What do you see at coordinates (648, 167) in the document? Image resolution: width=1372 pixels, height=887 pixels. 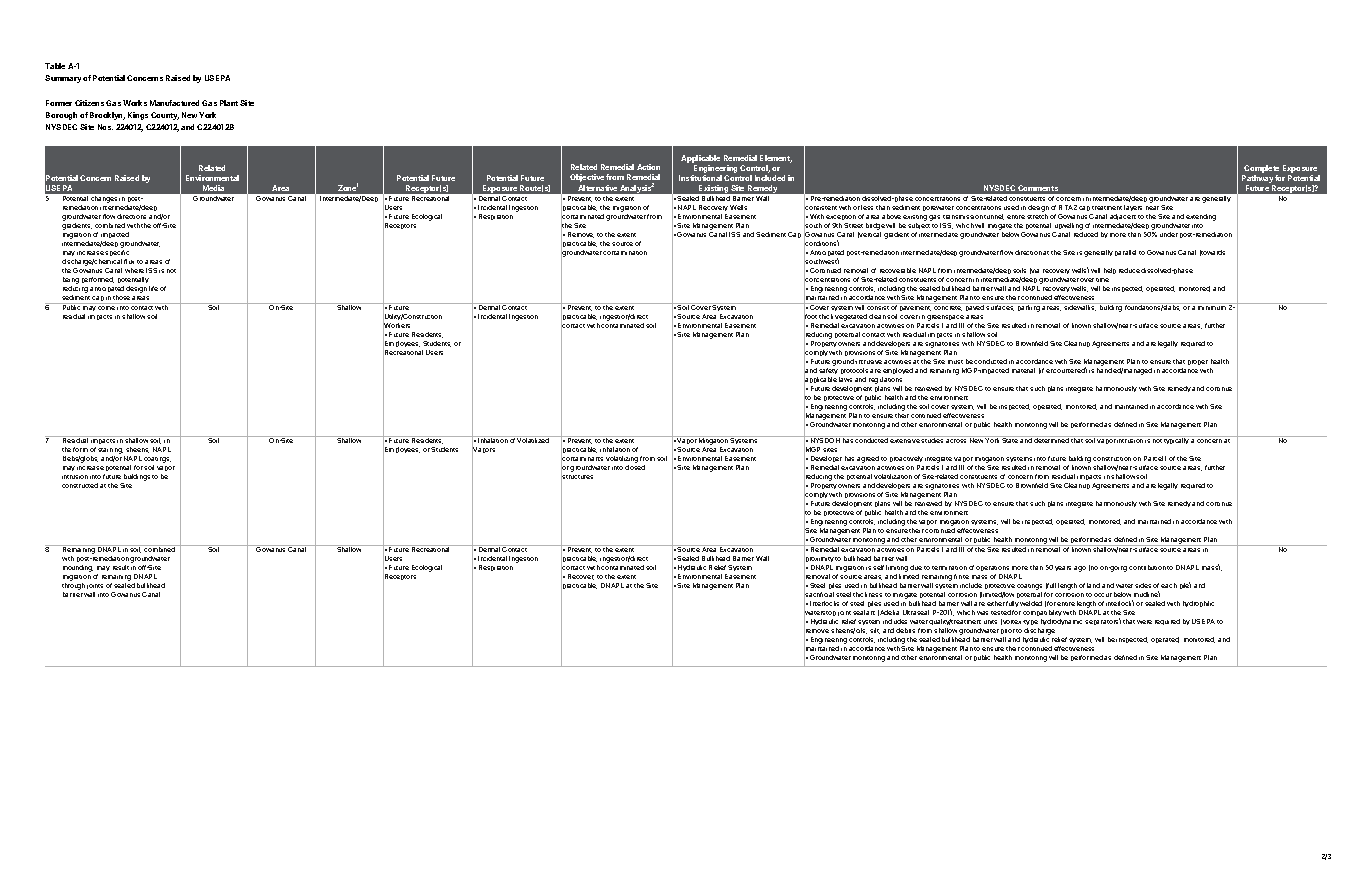 I see `Action` at bounding box center [648, 167].
